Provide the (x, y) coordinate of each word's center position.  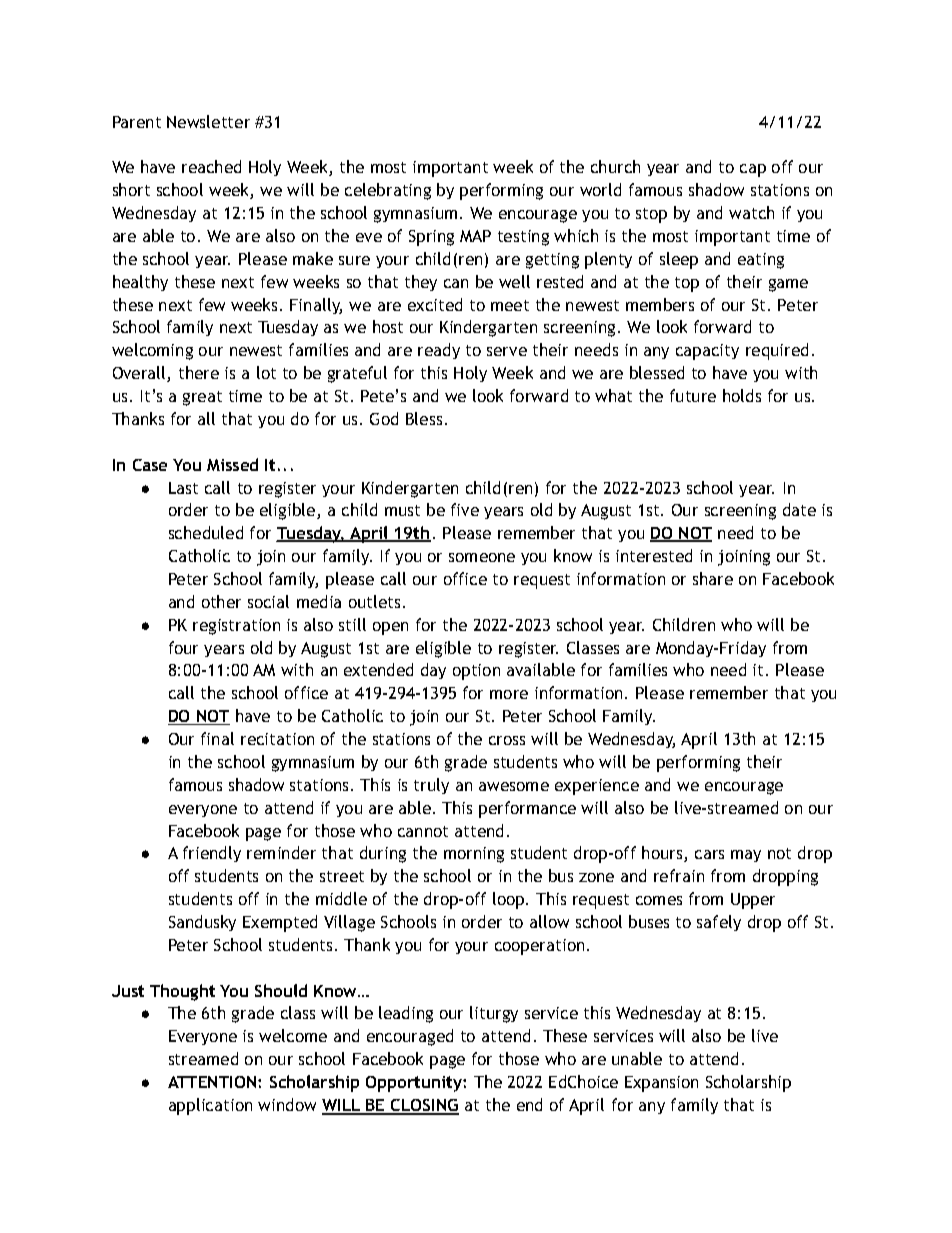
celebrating (388, 191)
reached (211, 166)
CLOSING (424, 1106)
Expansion (661, 1084)
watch (751, 212)
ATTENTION (213, 1082)
